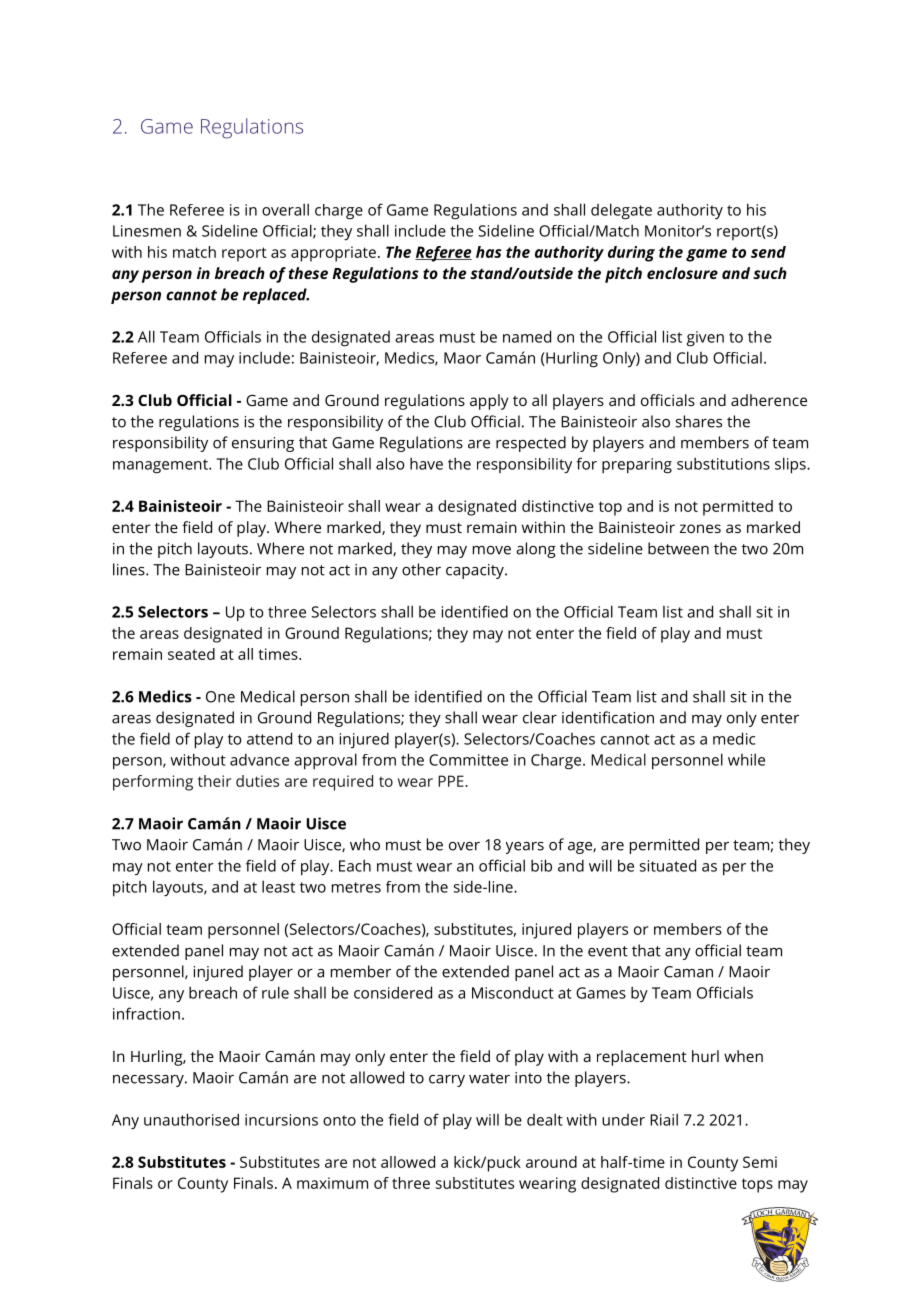 This screenshot has width=924, height=1308. What do you see at coordinates (489, 252) in the screenshot?
I see `has` at bounding box center [489, 252].
